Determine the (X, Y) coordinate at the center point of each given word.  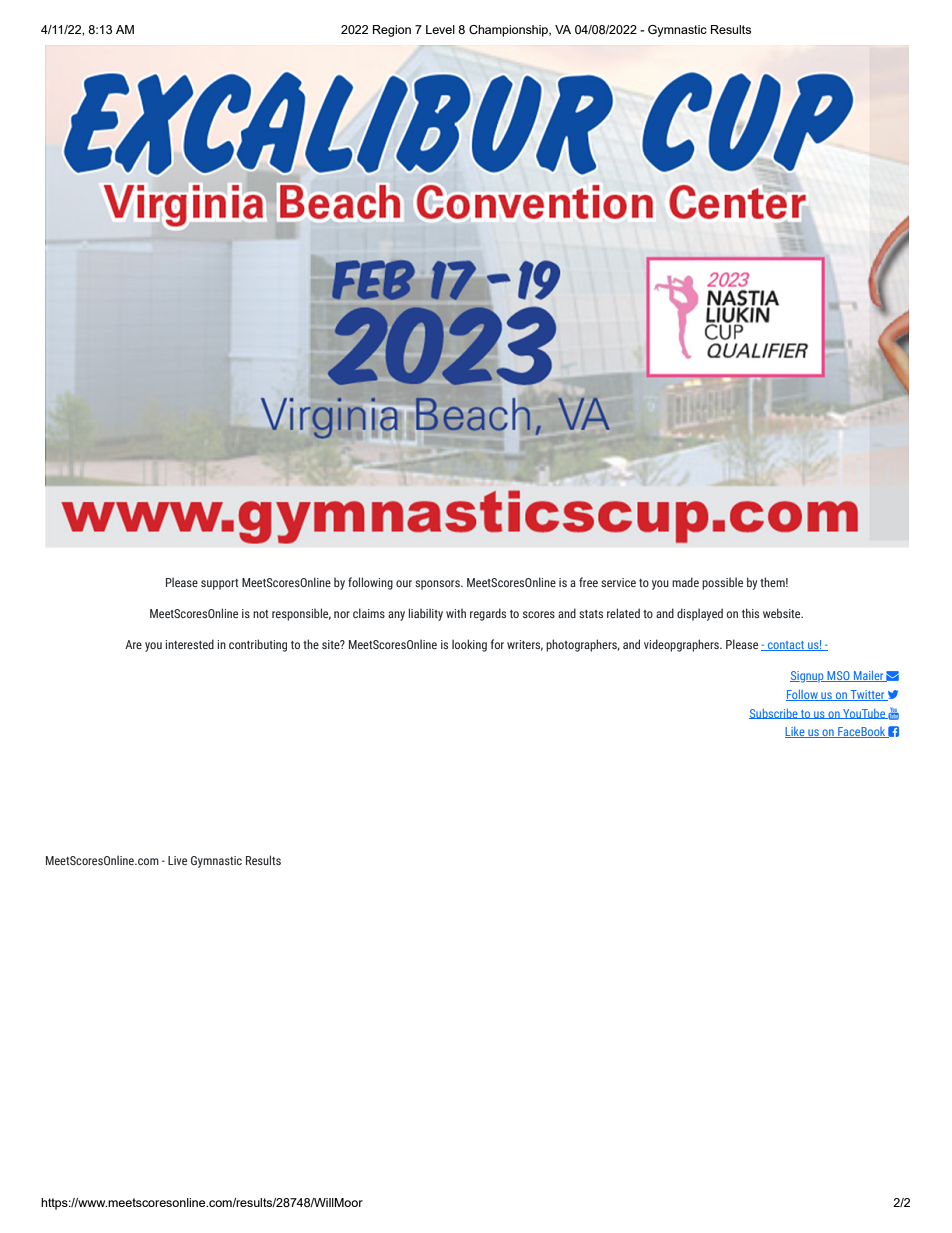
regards (488, 614)
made (685, 582)
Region (392, 31)
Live (177, 860)
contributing (258, 645)
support (220, 584)
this (750, 613)
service (618, 582)
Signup (808, 677)
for (497, 644)
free (588, 582)
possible (722, 583)
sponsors (438, 585)
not (261, 614)
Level (440, 29)
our (404, 583)
